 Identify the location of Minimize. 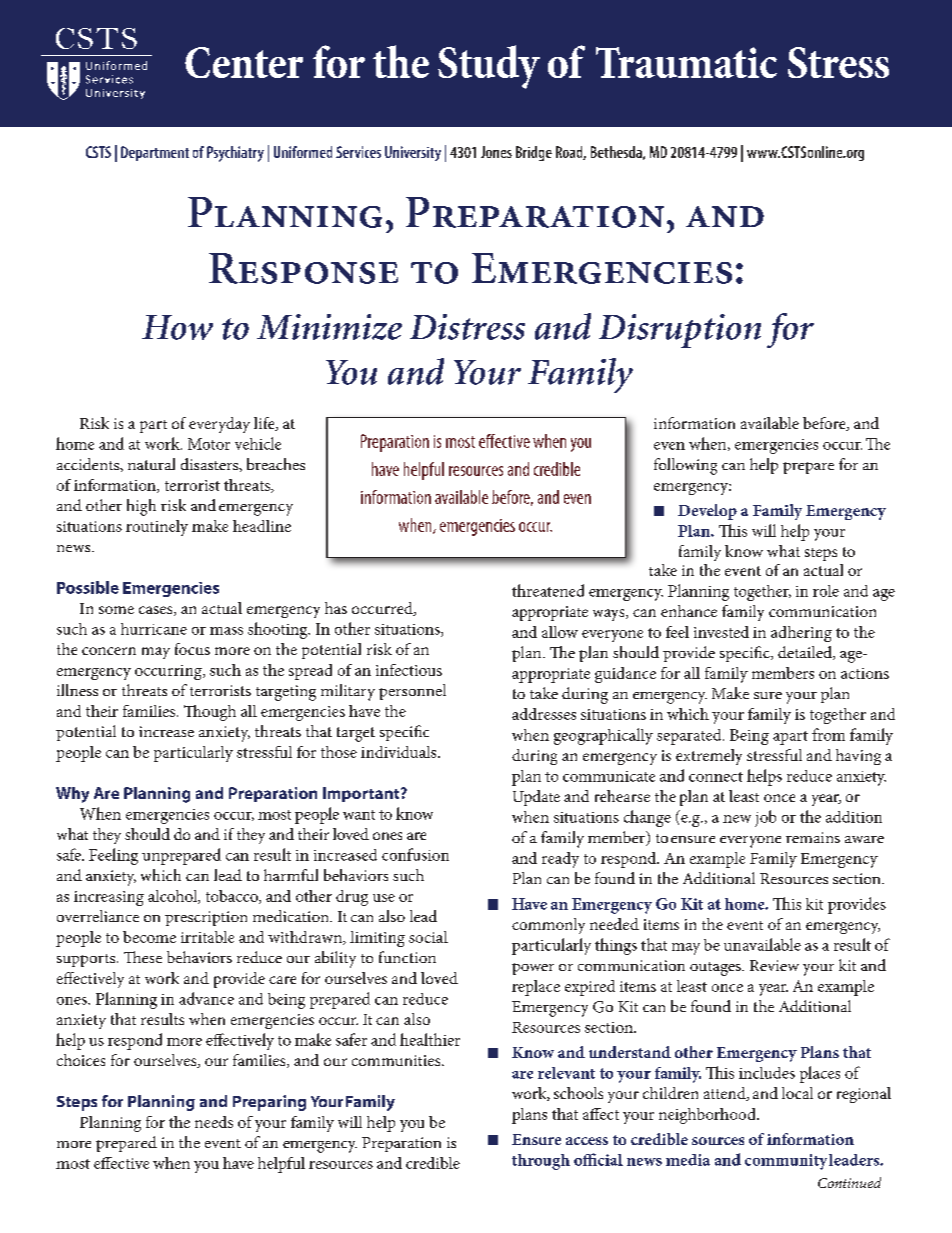
(329, 327).
